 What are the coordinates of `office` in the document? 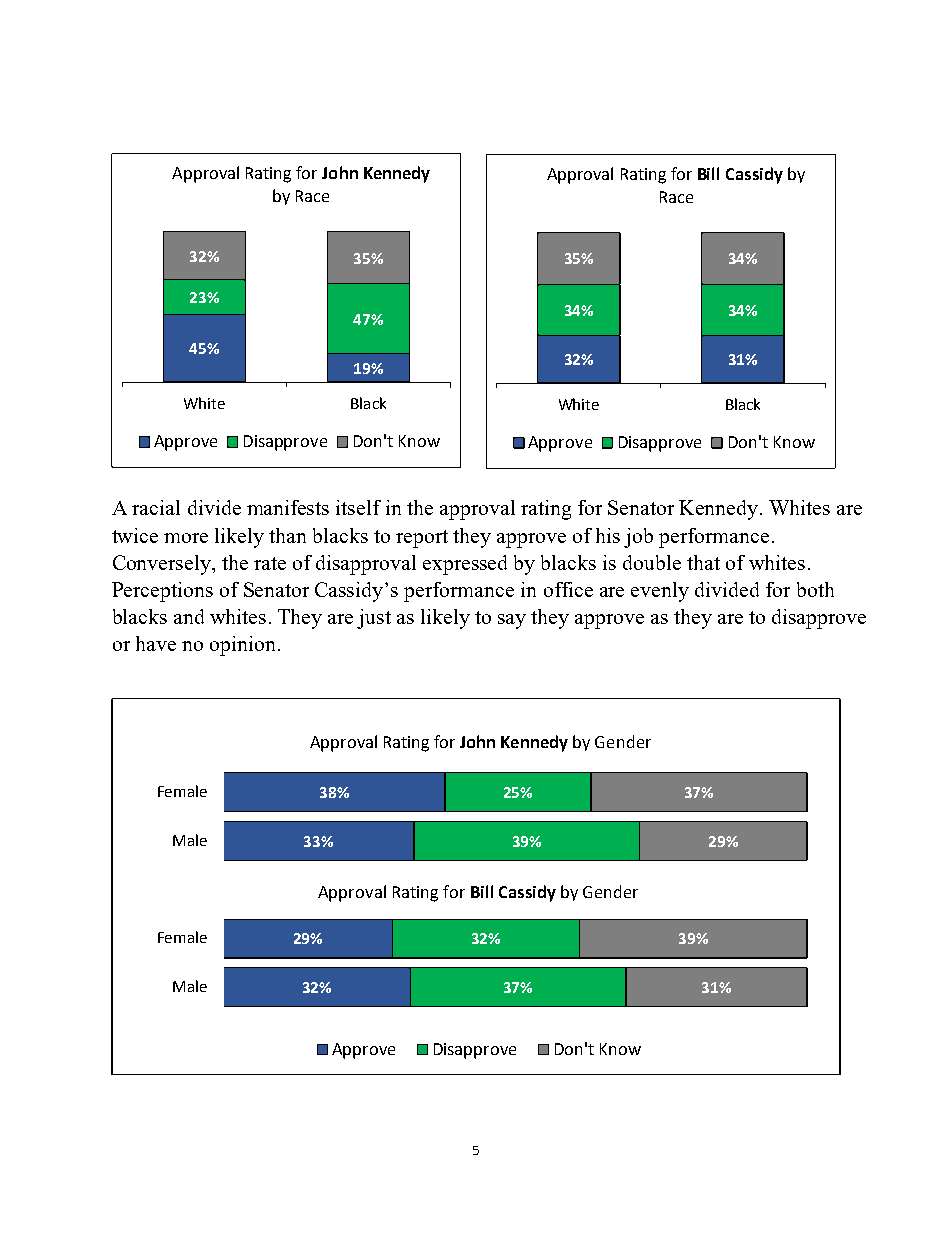 It's located at (568, 589).
